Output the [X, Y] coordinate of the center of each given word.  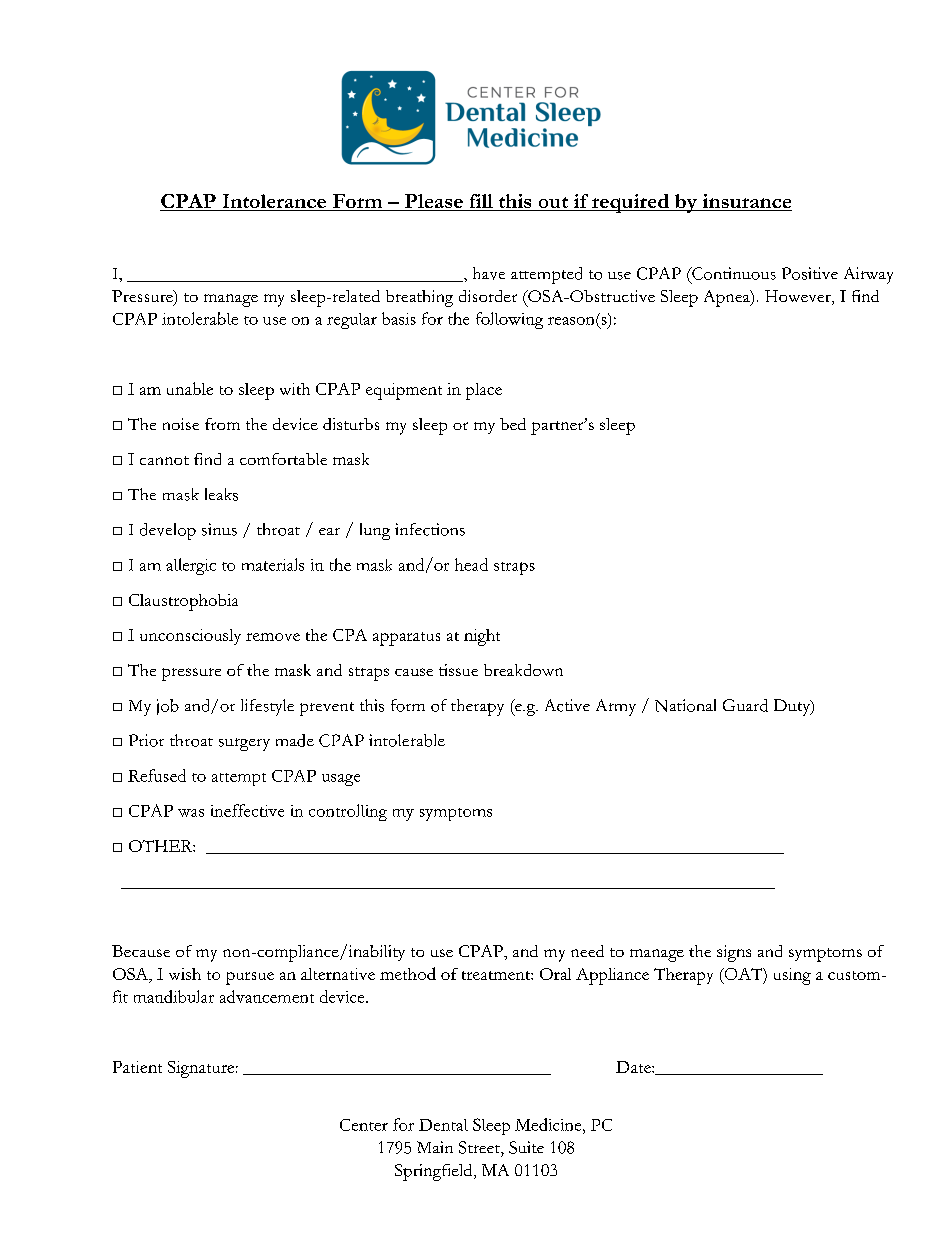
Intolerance [274, 202]
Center [364, 1125]
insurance [746, 202]
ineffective [247, 810]
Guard [745, 705]
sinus [219, 529]
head [471, 564]
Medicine [549, 1124]
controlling [348, 812]
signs [734, 953]
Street [480, 1147]
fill [481, 201]
